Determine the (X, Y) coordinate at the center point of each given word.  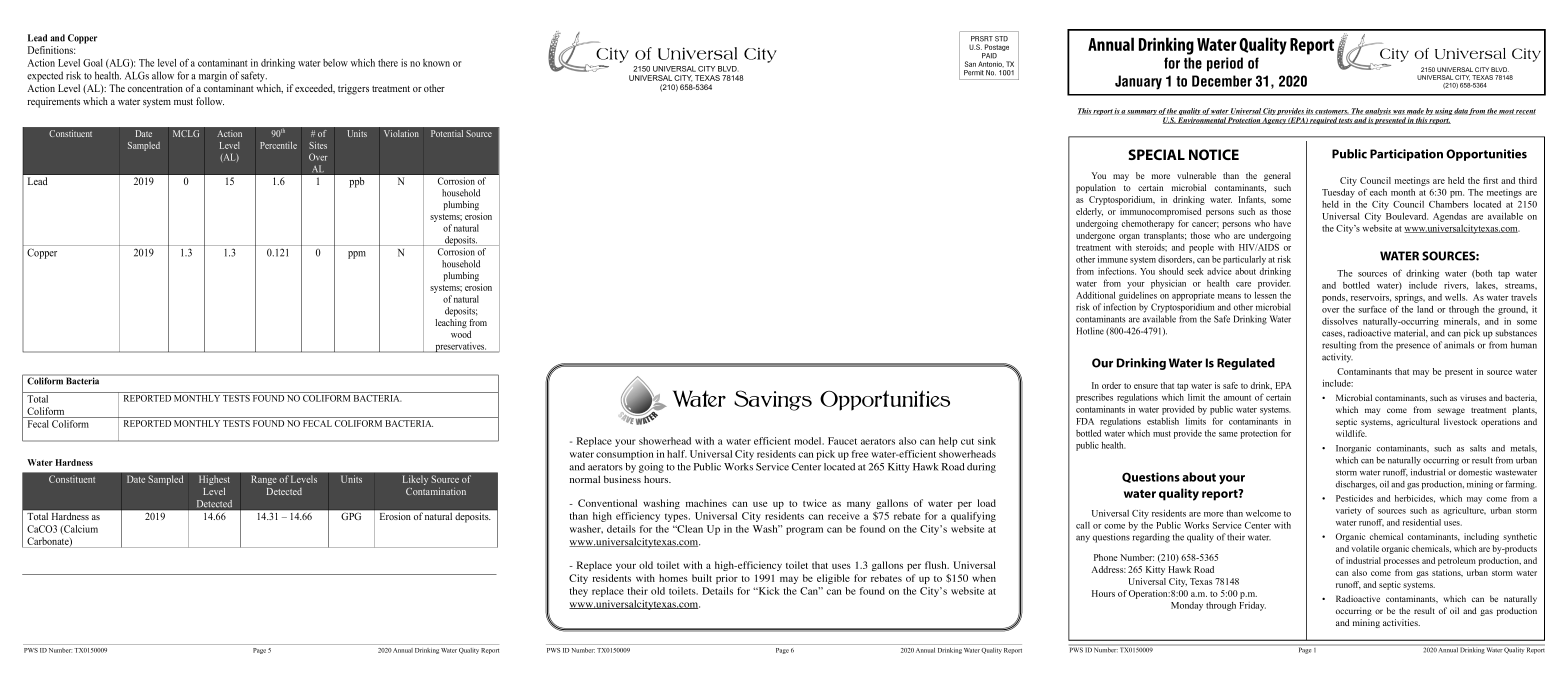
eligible (833, 579)
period (1225, 64)
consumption (625, 455)
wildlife (1351, 433)
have (1282, 223)
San (970, 64)
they (578, 592)
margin (213, 76)
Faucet (842, 441)
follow (210, 101)
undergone (1095, 236)
